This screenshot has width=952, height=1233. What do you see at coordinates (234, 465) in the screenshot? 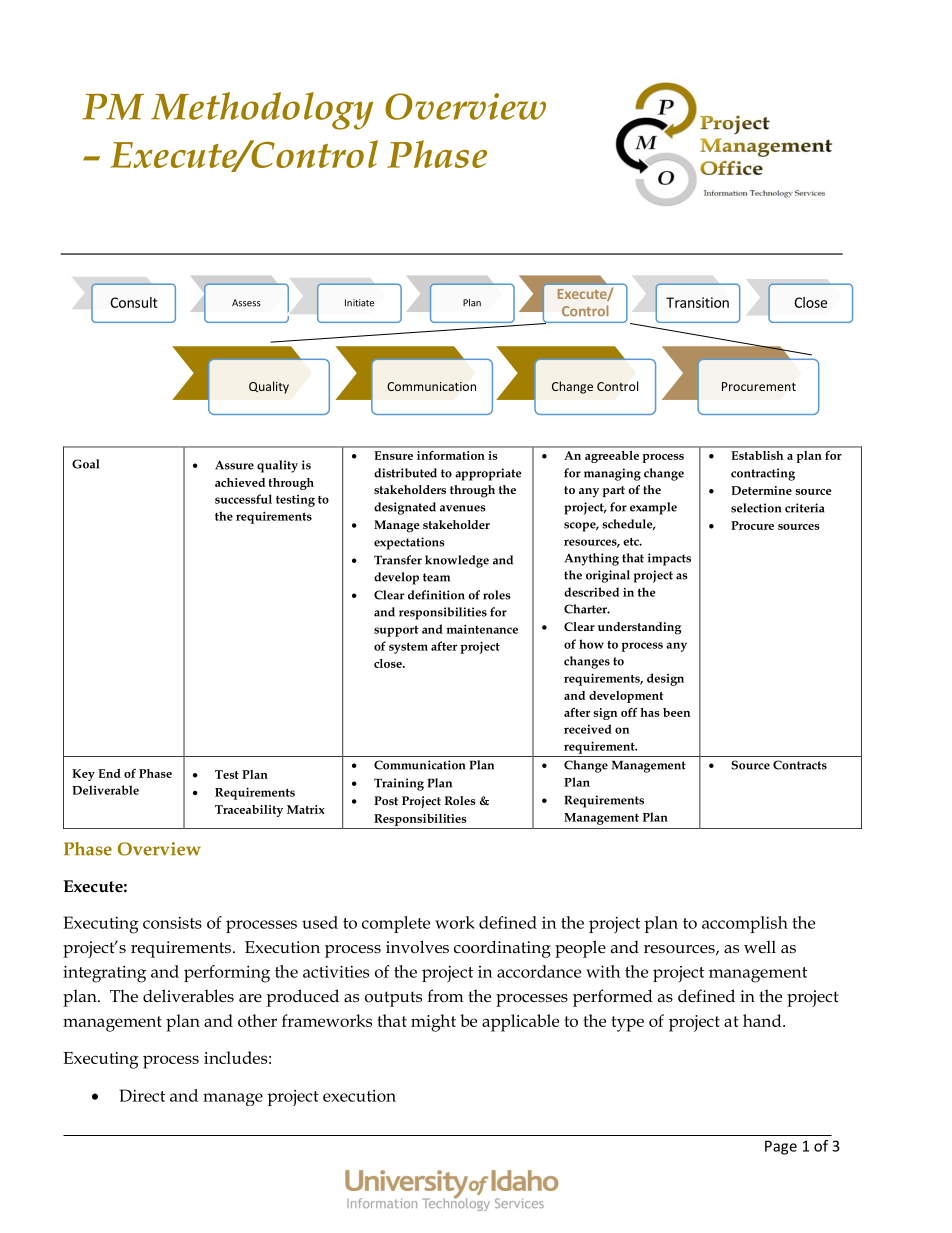
I see `Assure` at bounding box center [234, 465].
